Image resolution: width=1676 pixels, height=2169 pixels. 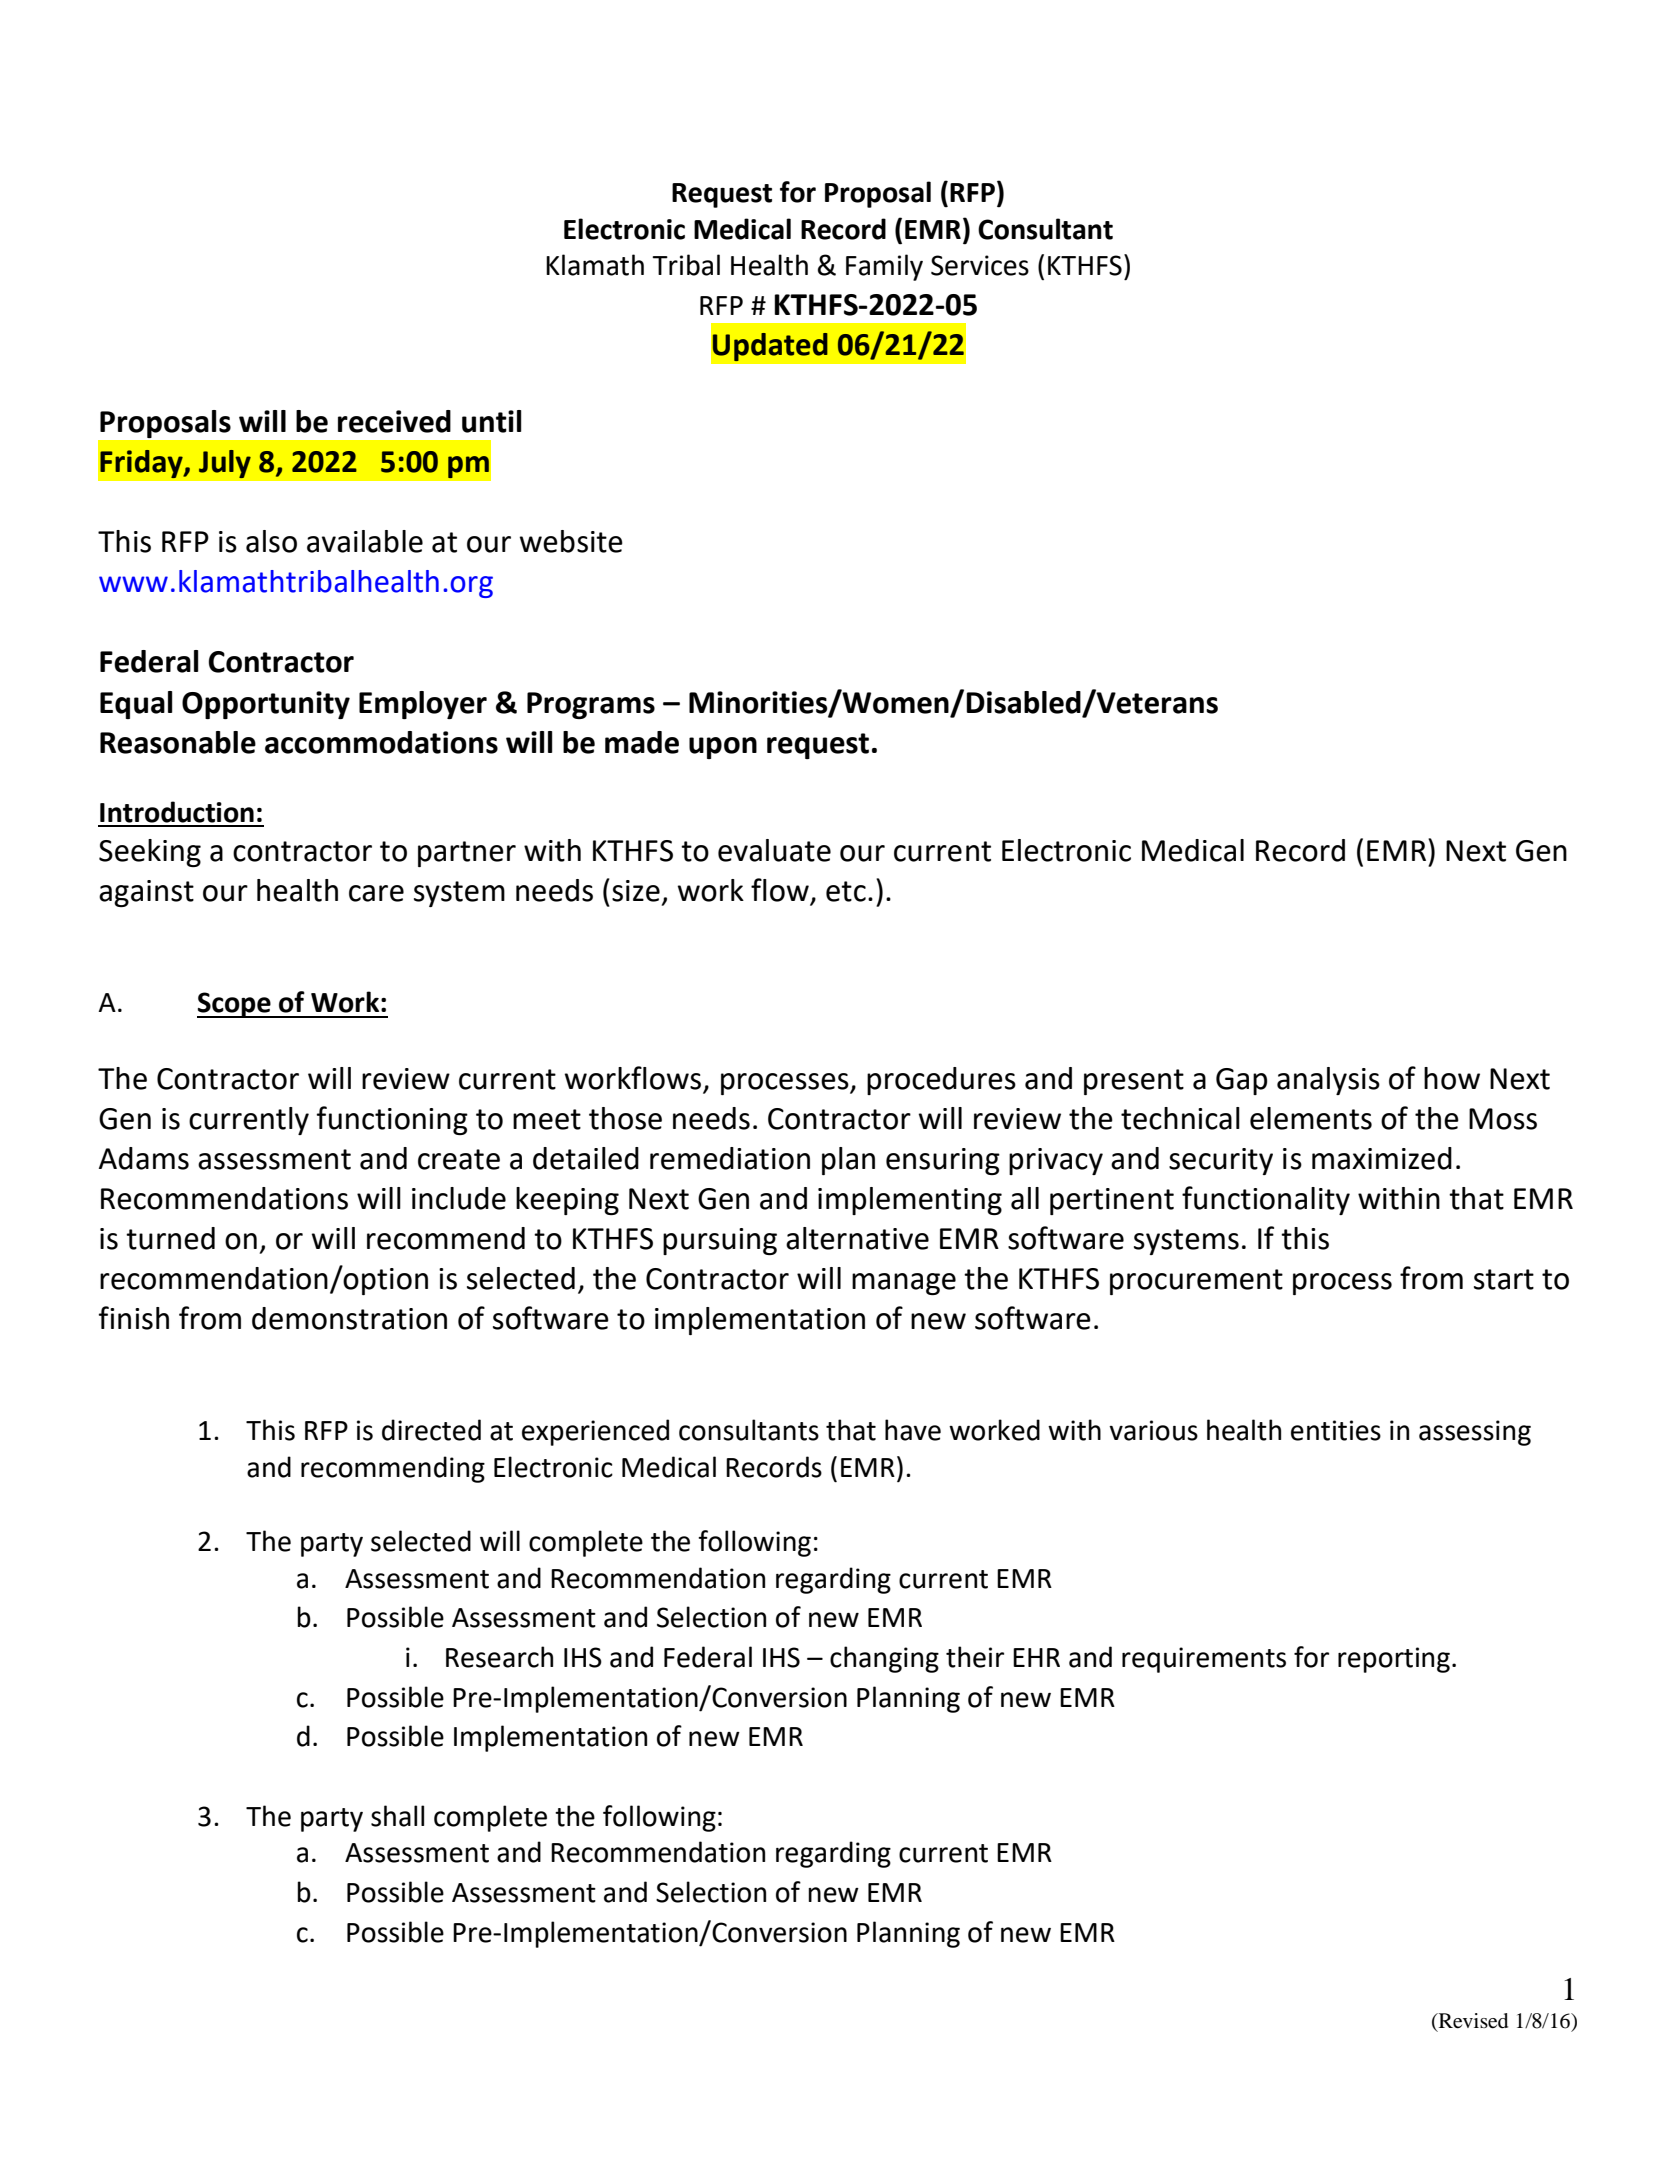 I want to click on changing, so click(x=884, y=1659).
